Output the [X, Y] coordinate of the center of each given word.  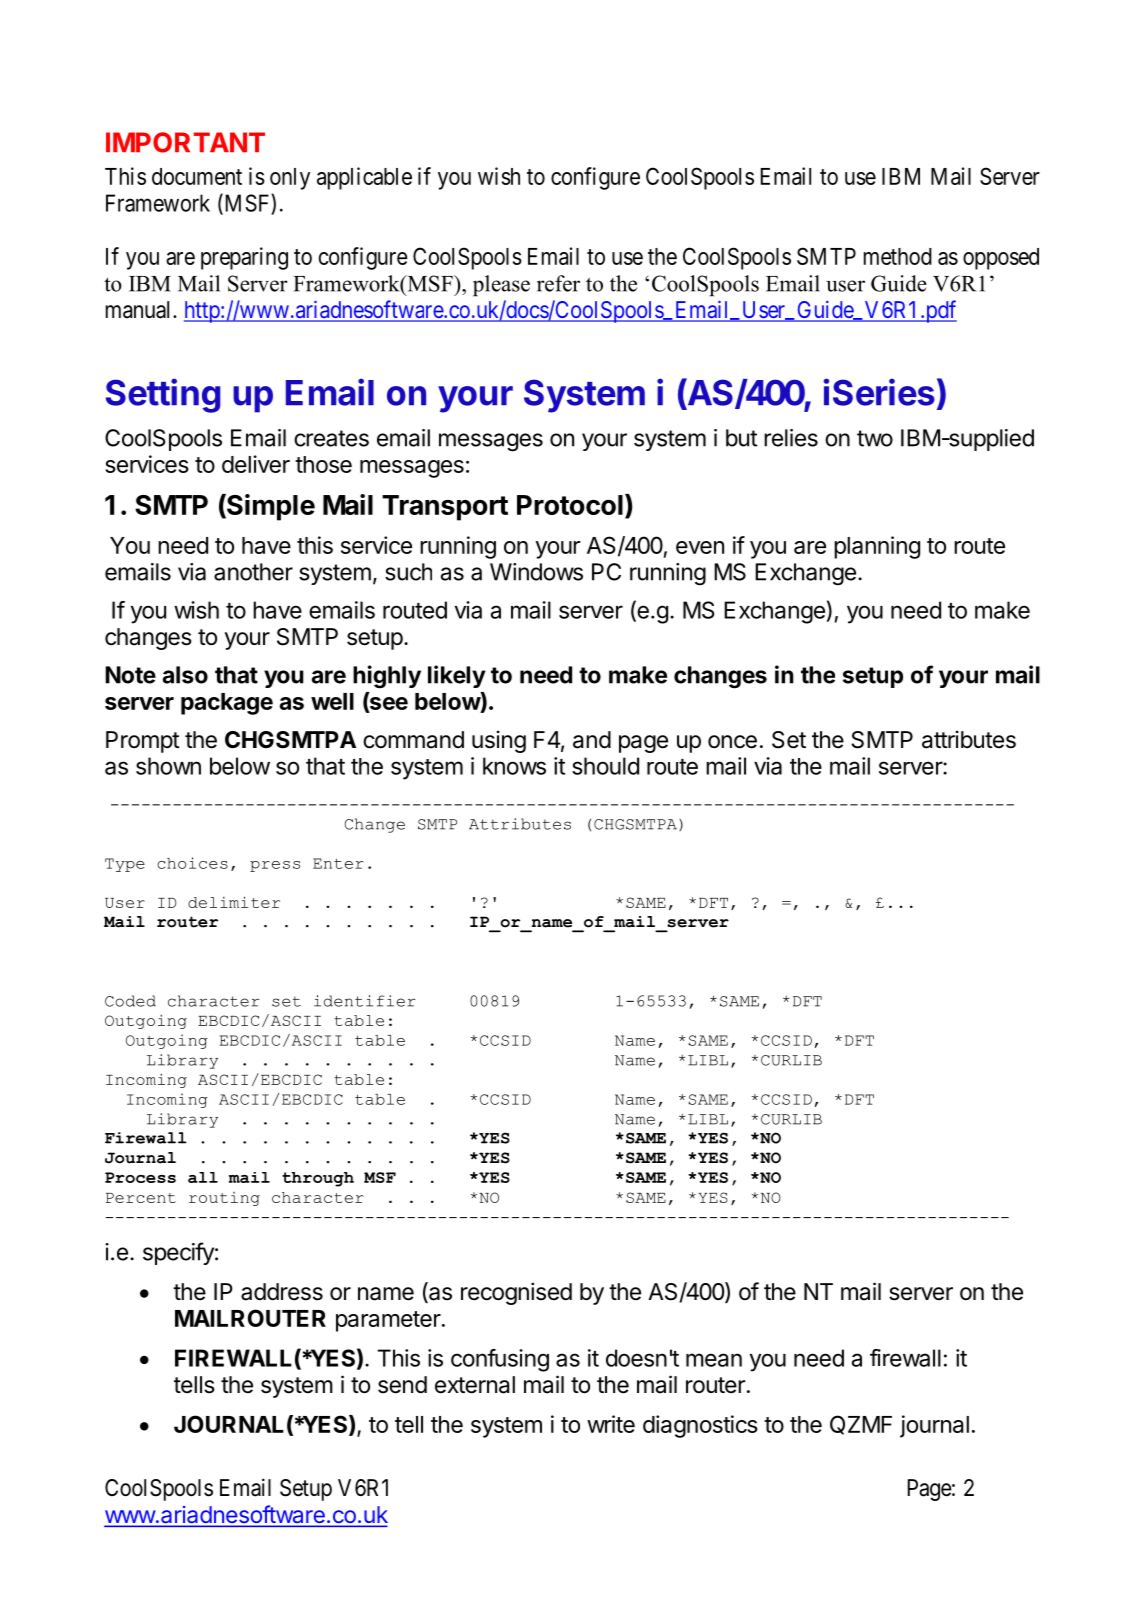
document [197, 176]
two [875, 438]
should [605, 766]
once [732, 742]
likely [457, 676]
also [185, 675]
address [282, 1292]
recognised [516, 1293]
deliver [256, 464]
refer [558, 283]
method [898, 256]
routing [224, 1199]
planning [877, 547]
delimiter [234, 902]
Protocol [570, 505]
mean [714, 1360]
